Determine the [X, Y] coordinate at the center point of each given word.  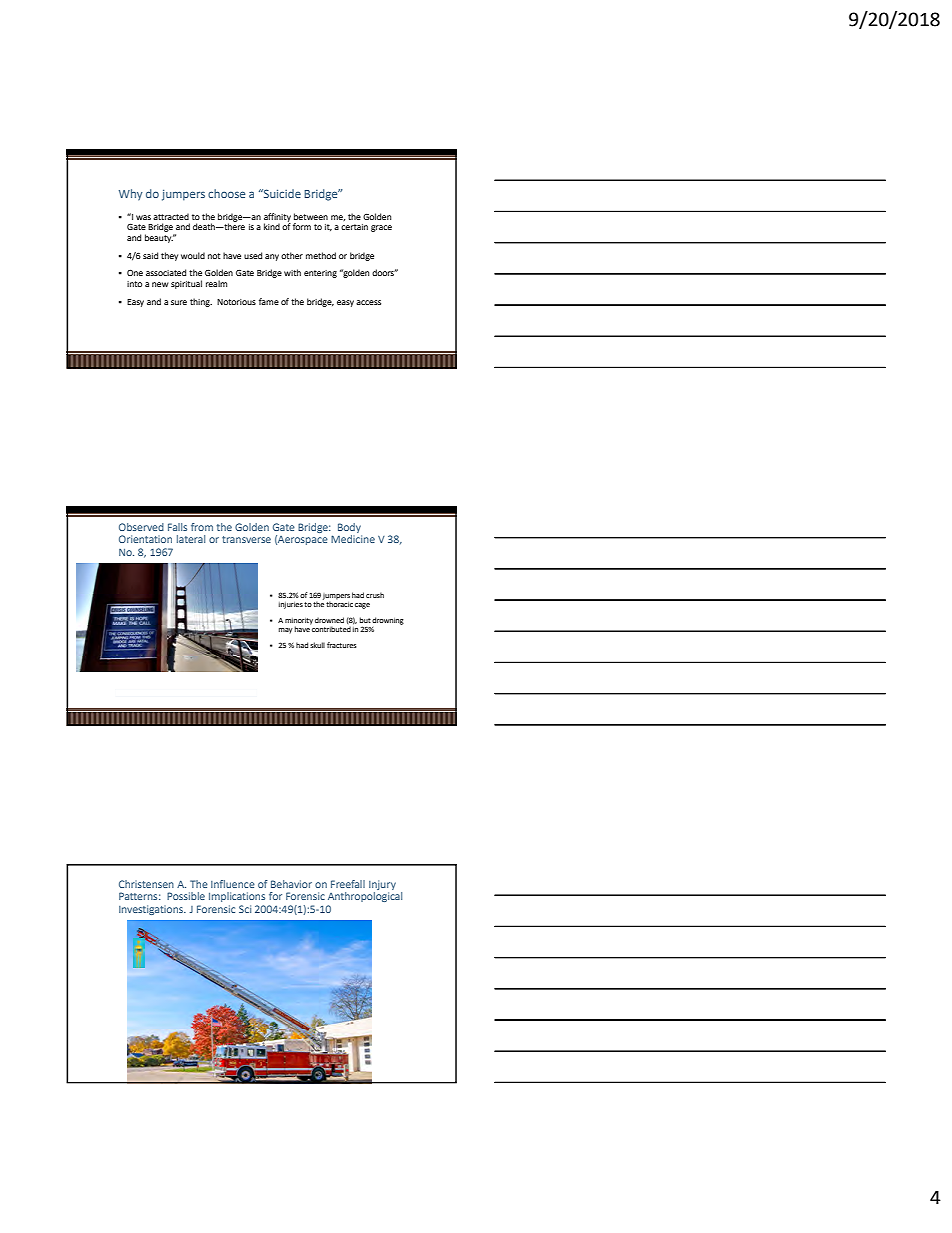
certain [354, 227]
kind [272, 226]
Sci [245, 909]
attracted [171, 216]
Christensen [146, 884]
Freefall [348, 884]
